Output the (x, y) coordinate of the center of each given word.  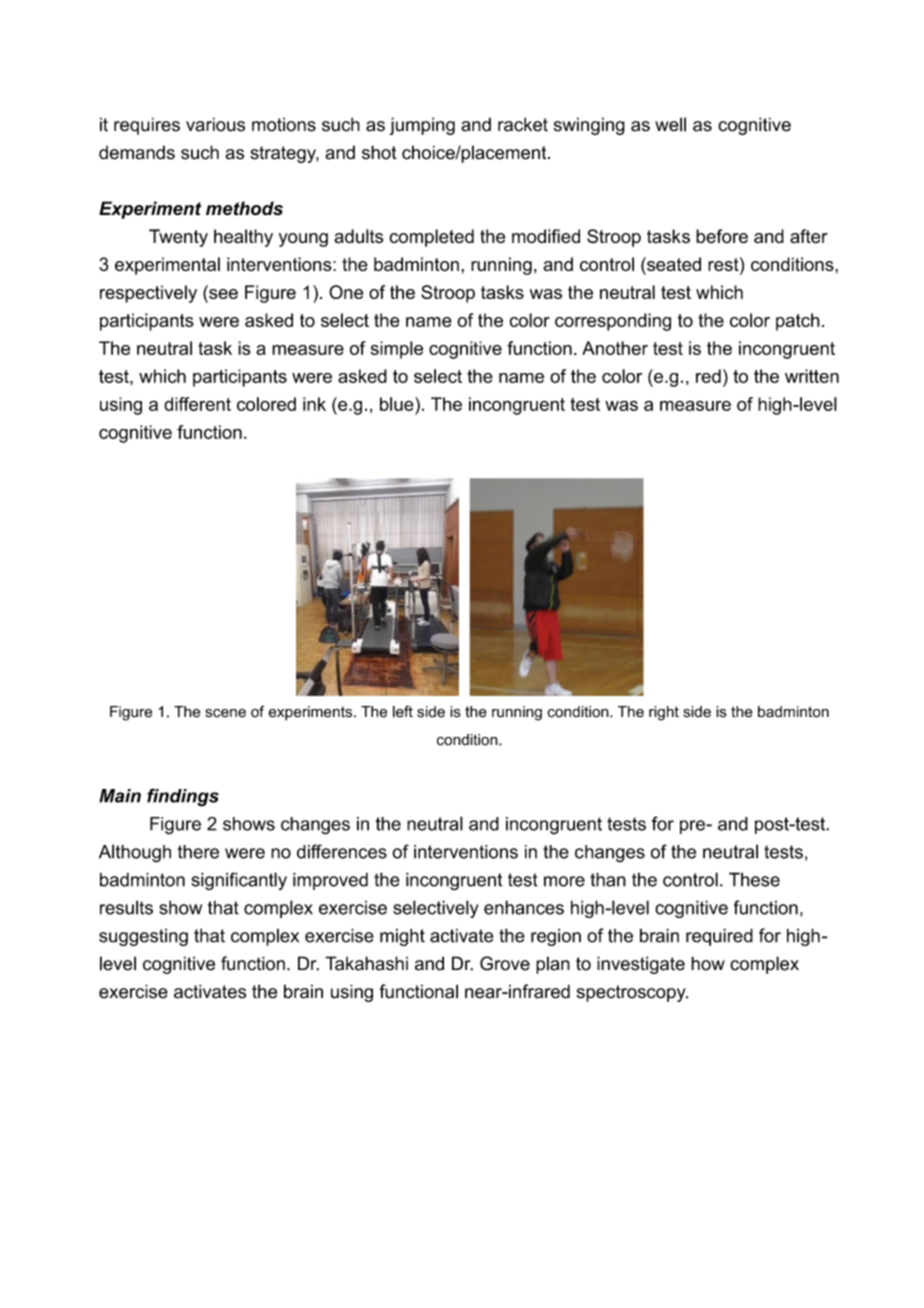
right (664, 713)
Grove (505, 963)
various (215, 124)
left (403, 711)
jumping (422, 126)
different (197, 404)
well (670, 124)
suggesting (143, 937)
